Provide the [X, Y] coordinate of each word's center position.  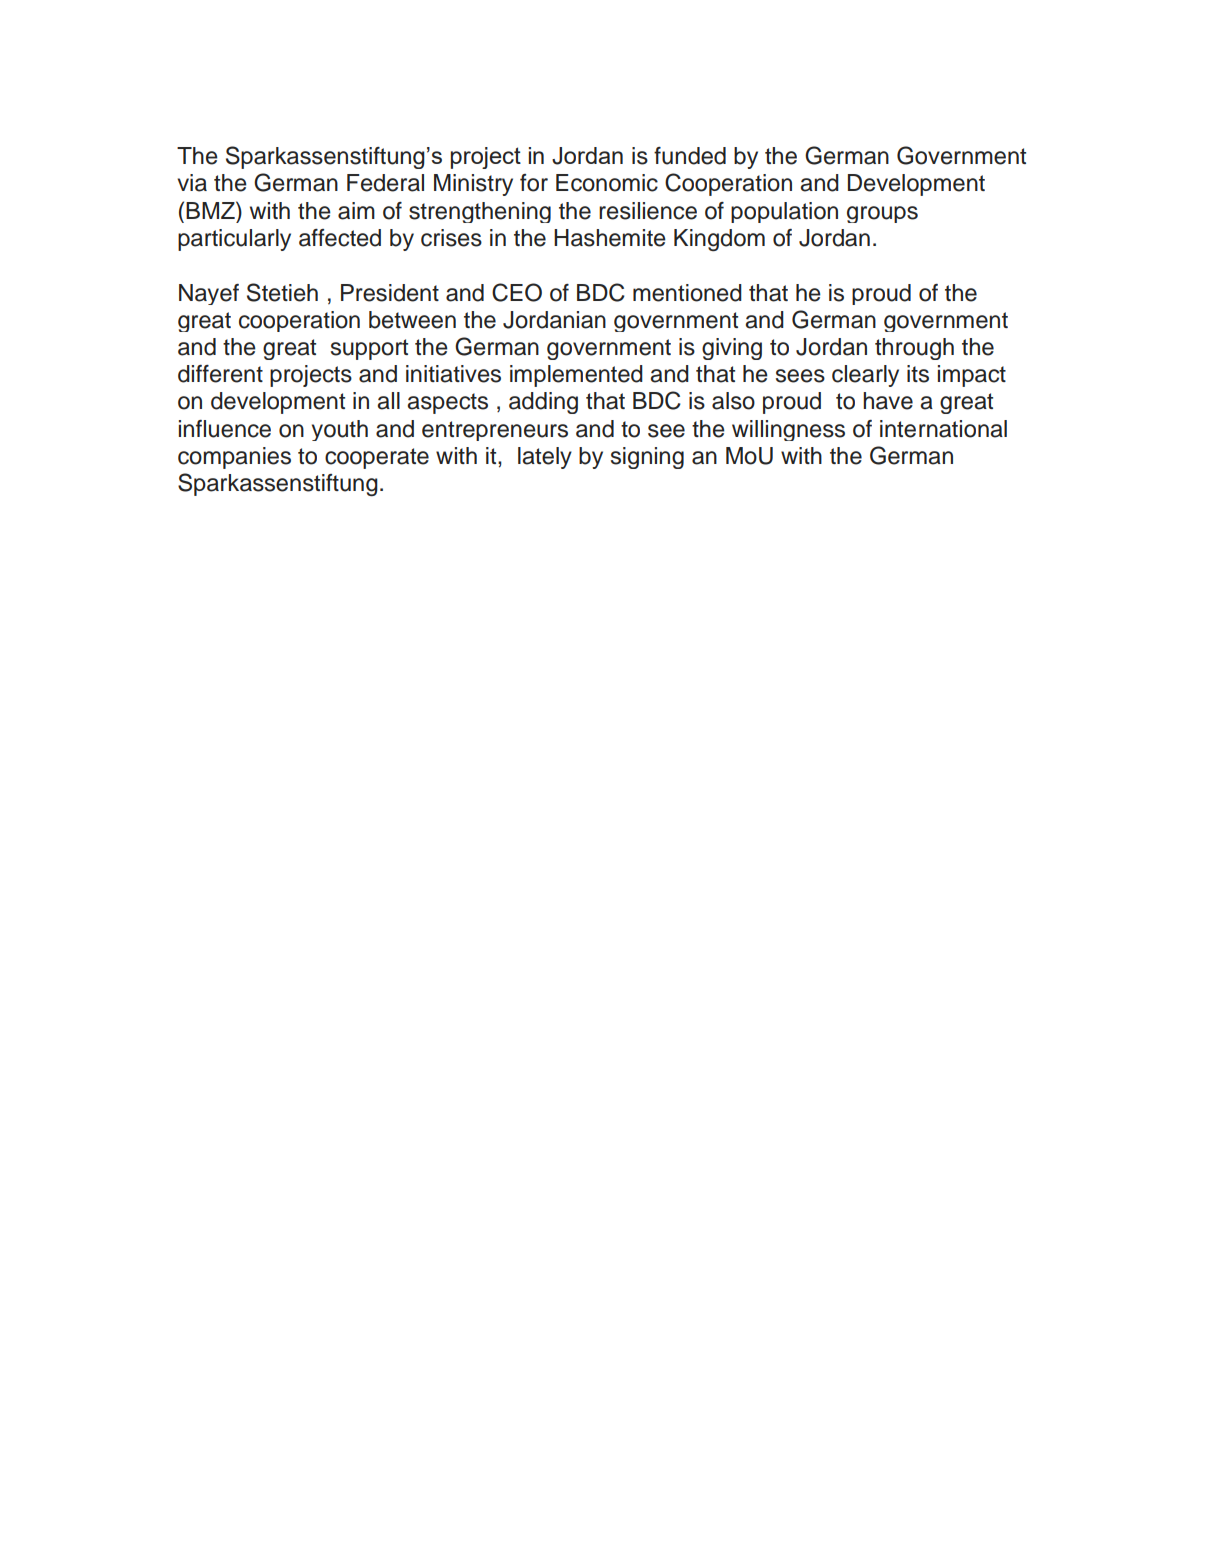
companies [234, 458]
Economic [607, 183]
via [192, 183]
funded [690, 156]
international [943, 429]
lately [545, 458]
